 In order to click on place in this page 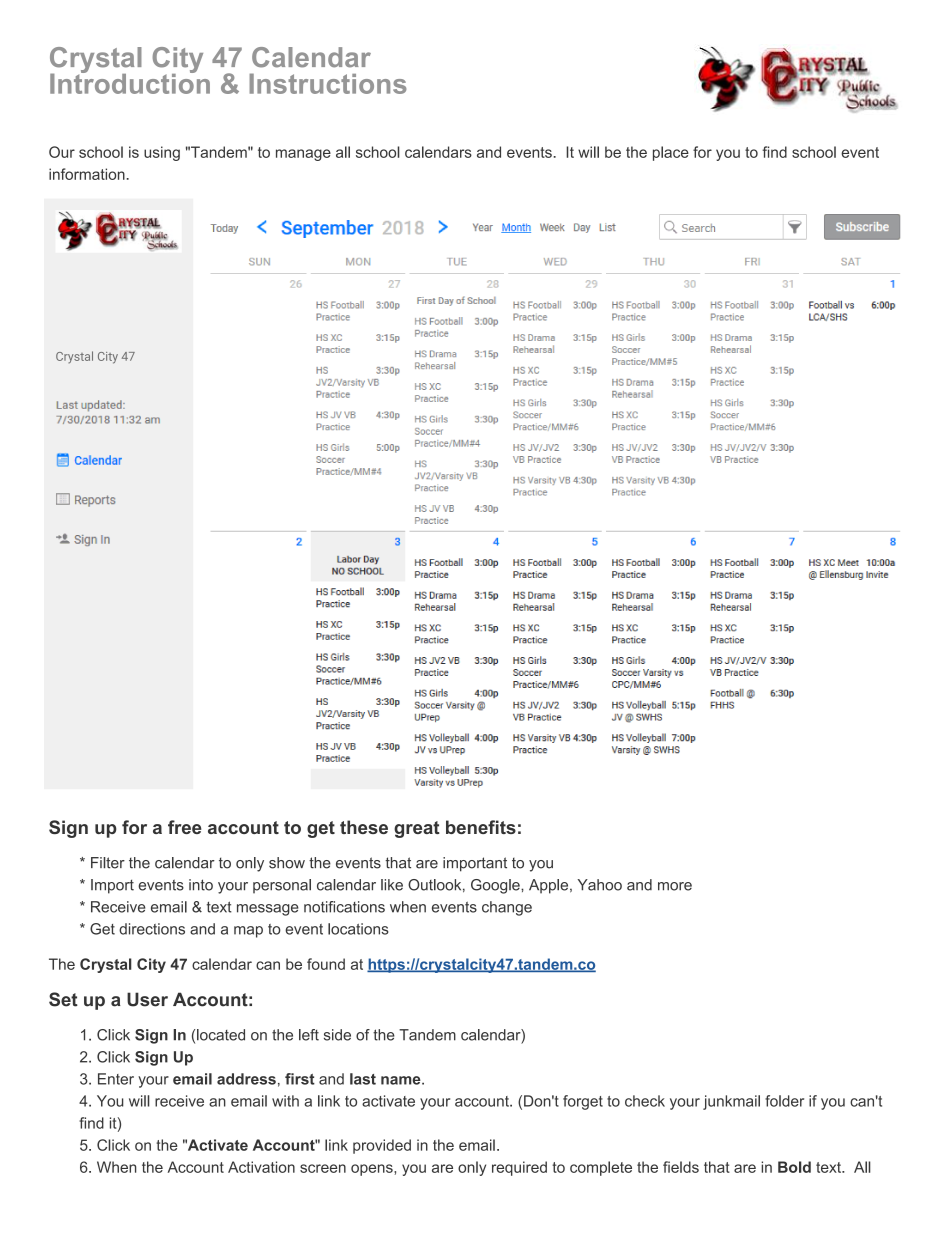, I will do `click(671, 153)`.
